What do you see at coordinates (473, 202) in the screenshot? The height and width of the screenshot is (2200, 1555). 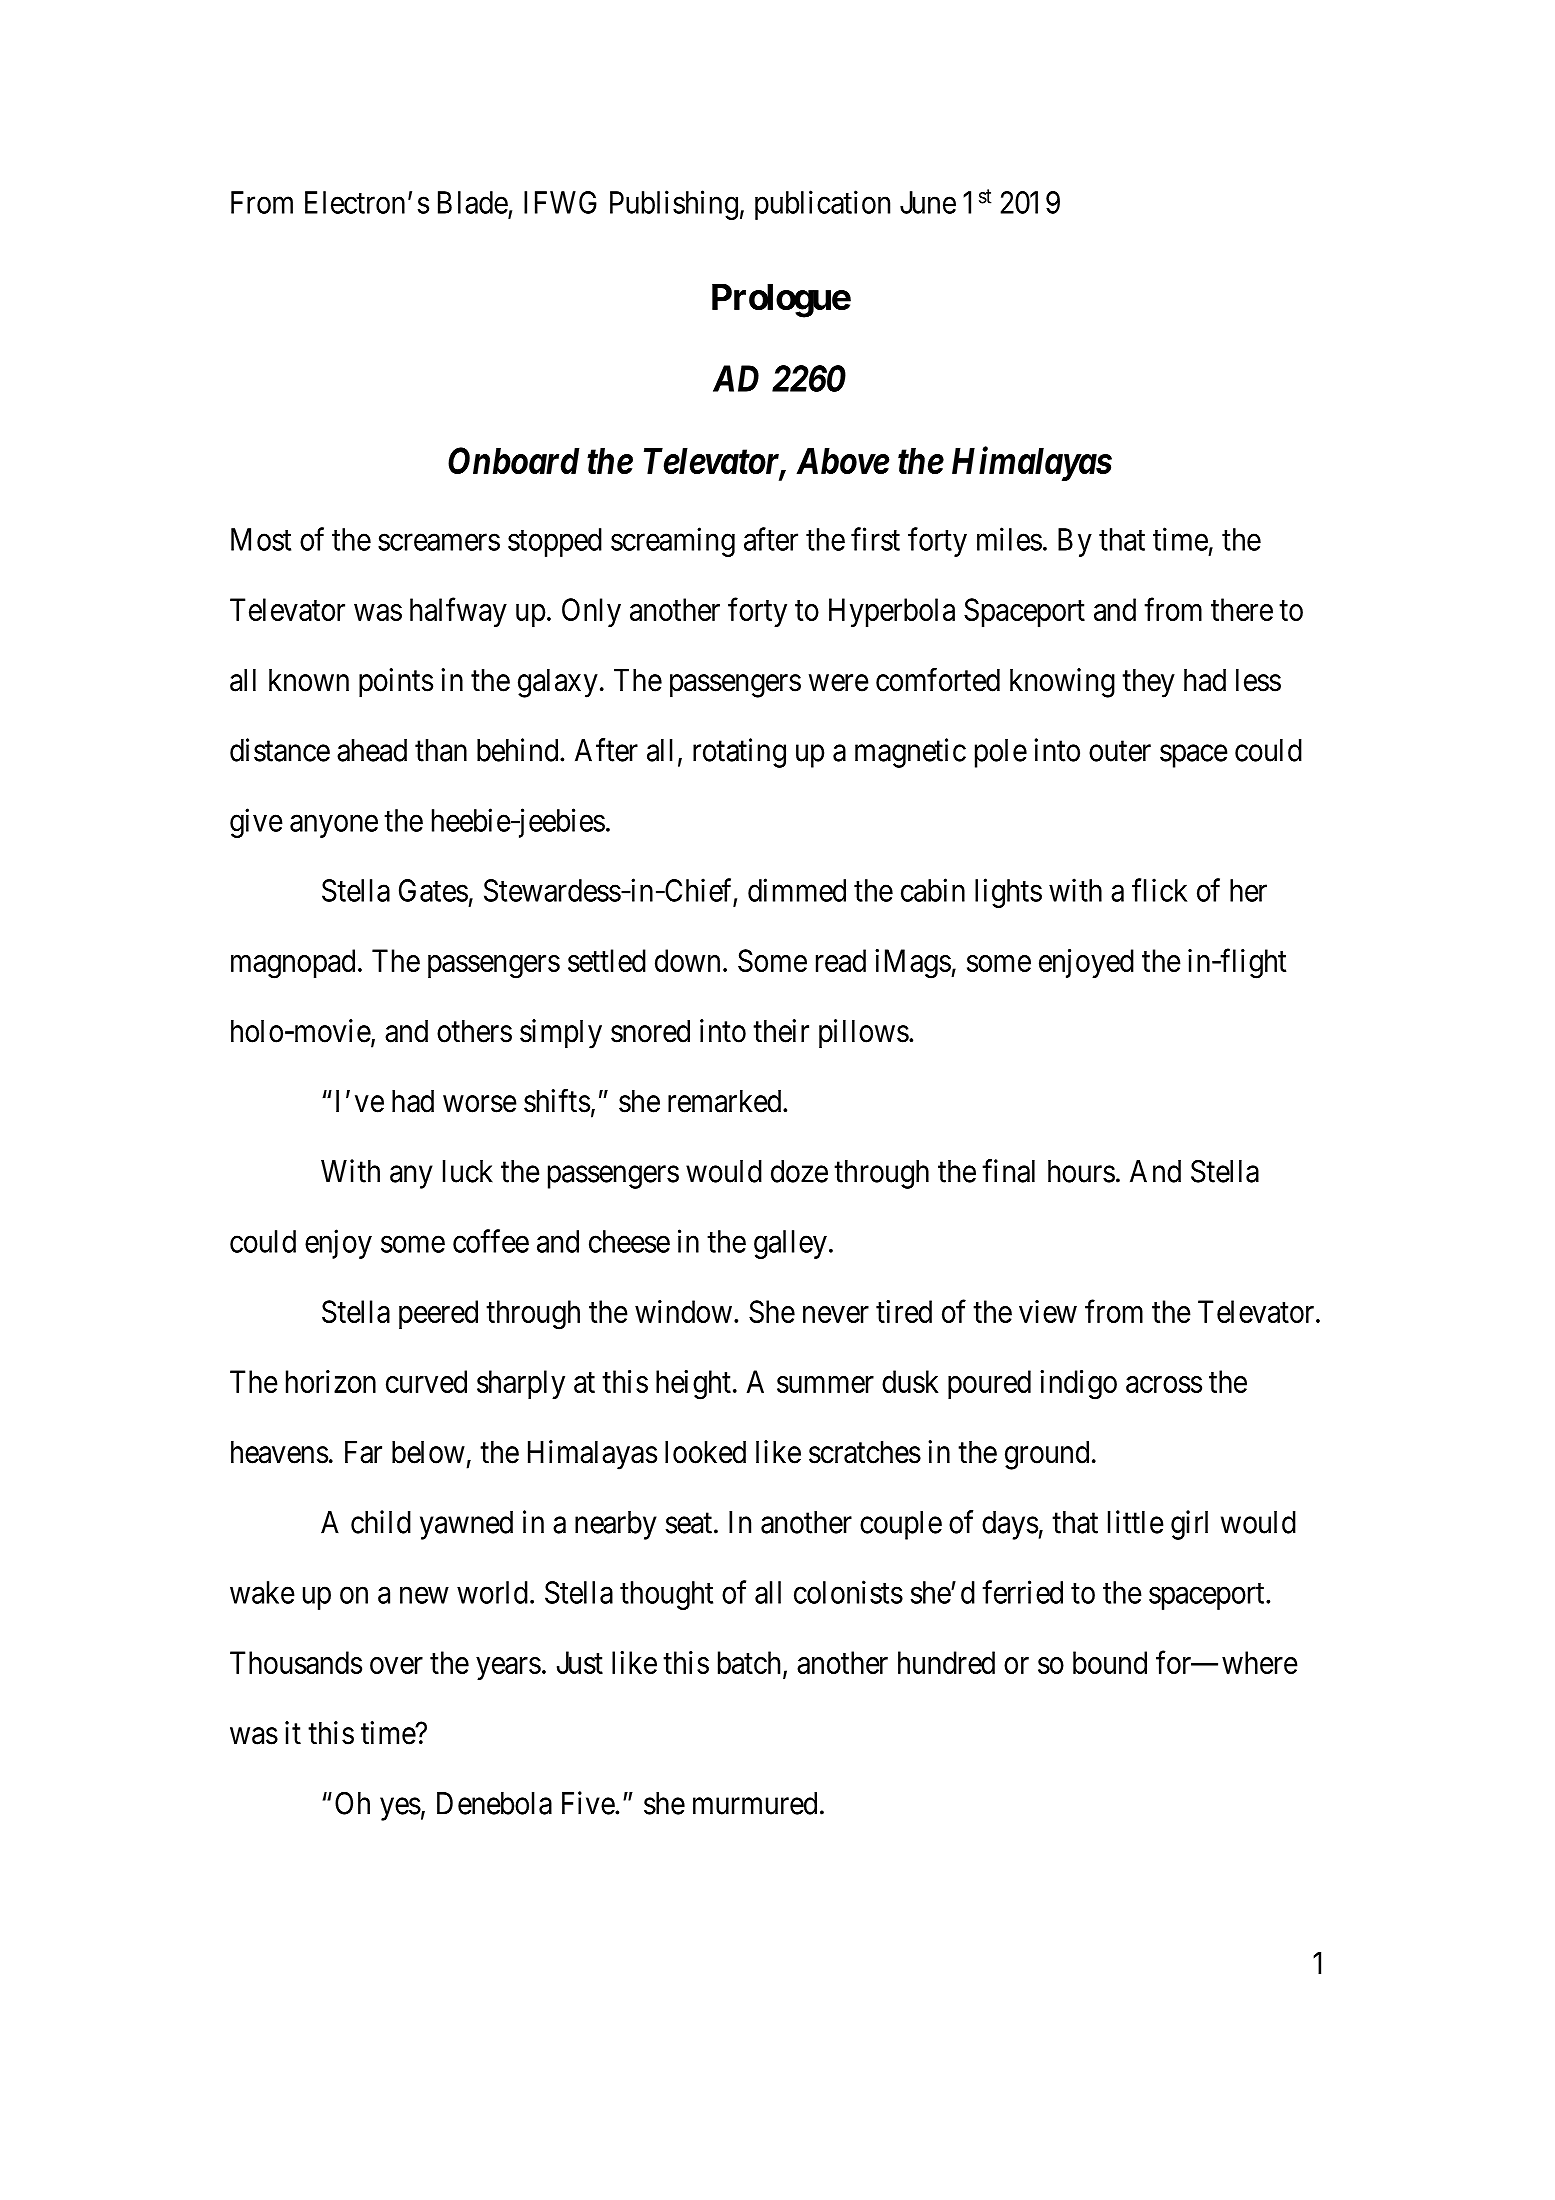 I see `Blade` at bounding box center [473, 202].
